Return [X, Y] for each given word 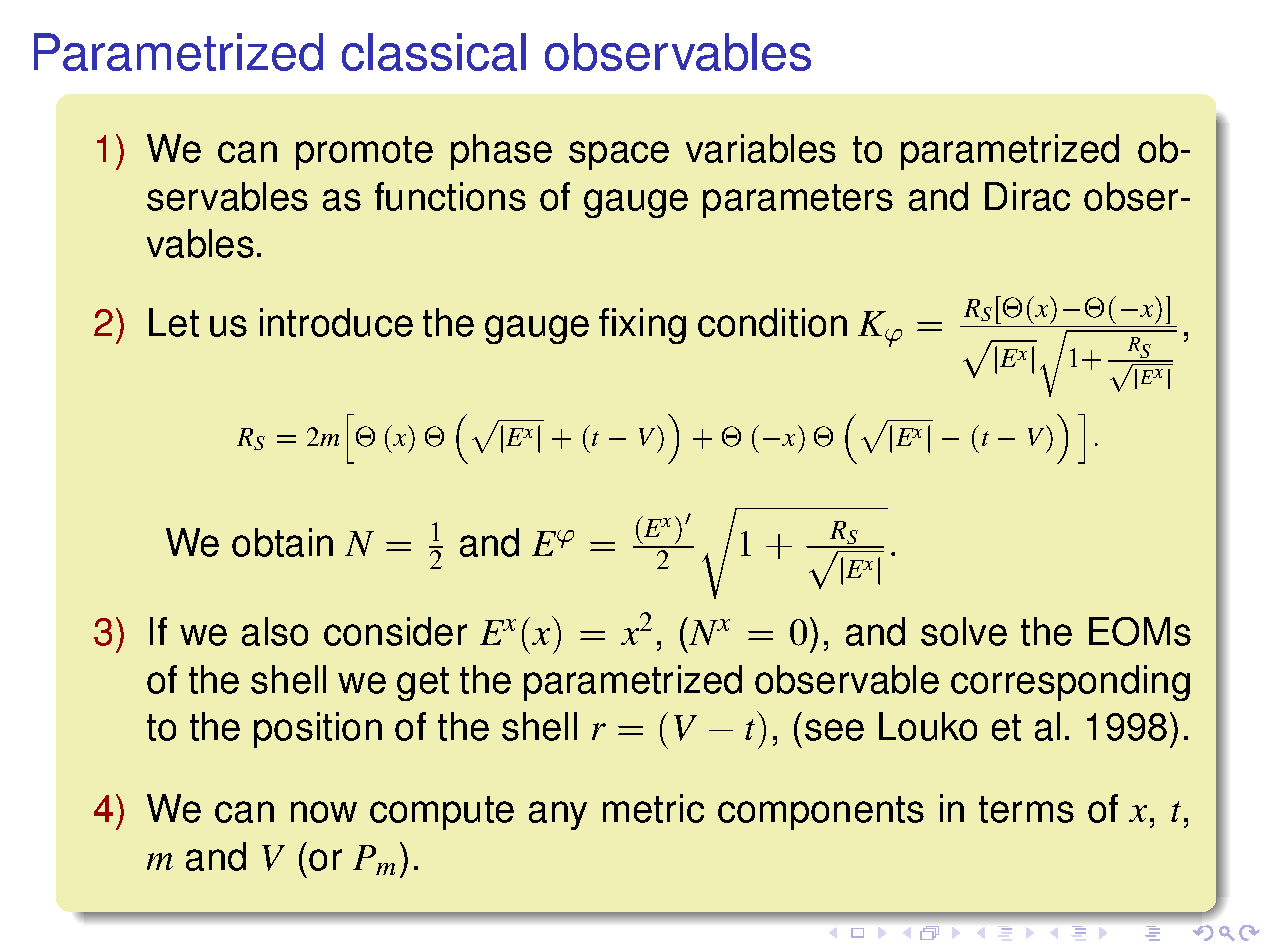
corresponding [1070, 683]
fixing [642, 326]
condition [772, 322]
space [619, 155]
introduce [336, 322]
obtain [282, 542]
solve [964, 631]
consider [395, 631]
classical [434, 52]
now [324, 812]
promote [364, 153]
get [423, 684]
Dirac [1027, 196]
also [275, 631]
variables [761, 148]
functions [450, 196]
